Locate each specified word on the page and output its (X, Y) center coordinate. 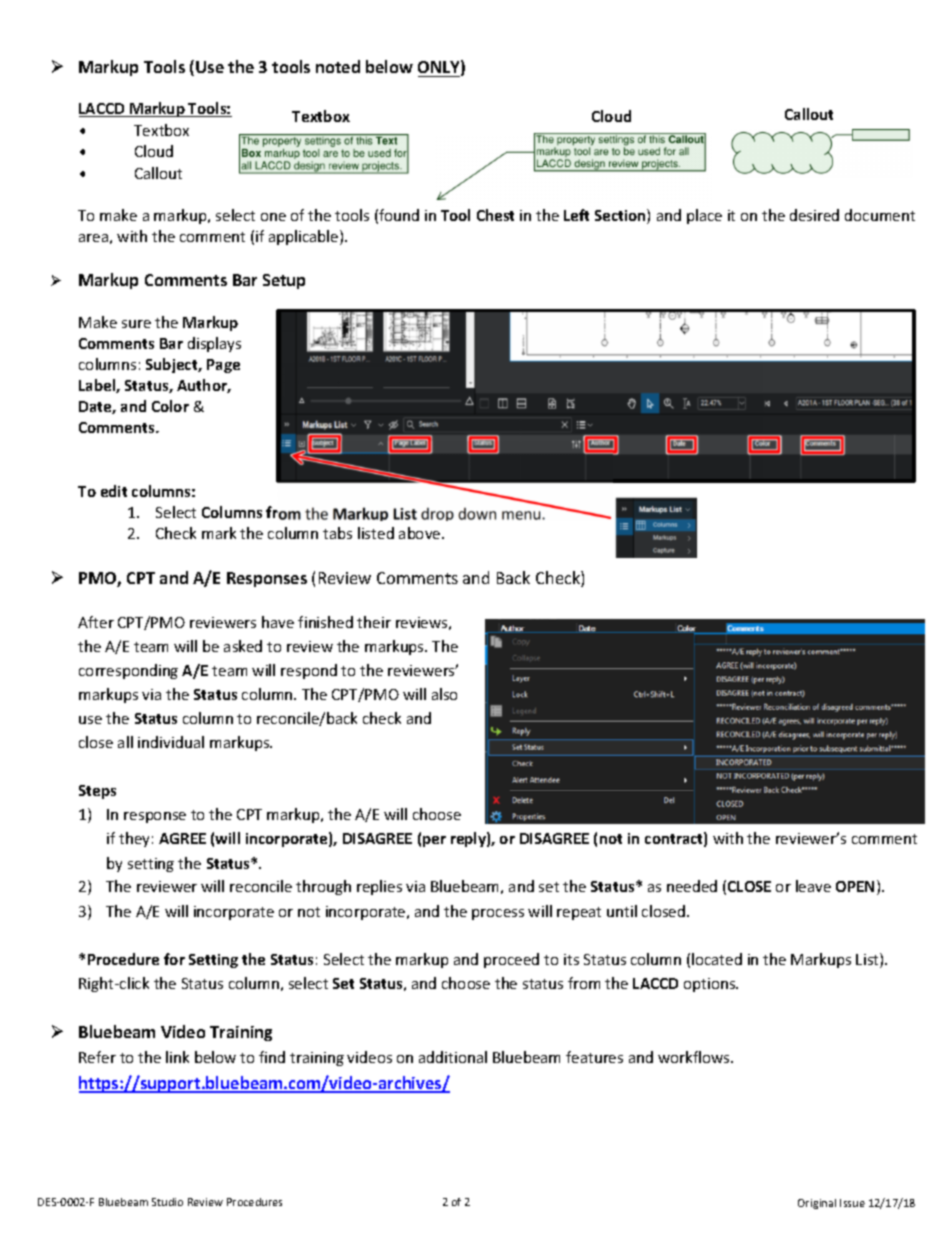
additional (453, 1057)
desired (814, 215)
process (498, 914)
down (477, 514)
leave (813, 886)
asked (243, 646)
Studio (167, 1202)
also (444, 694)
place (704, 216)
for (174, 959)
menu (521, 515)
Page (223, 366)
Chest (495, 215)
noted (338, 66)
